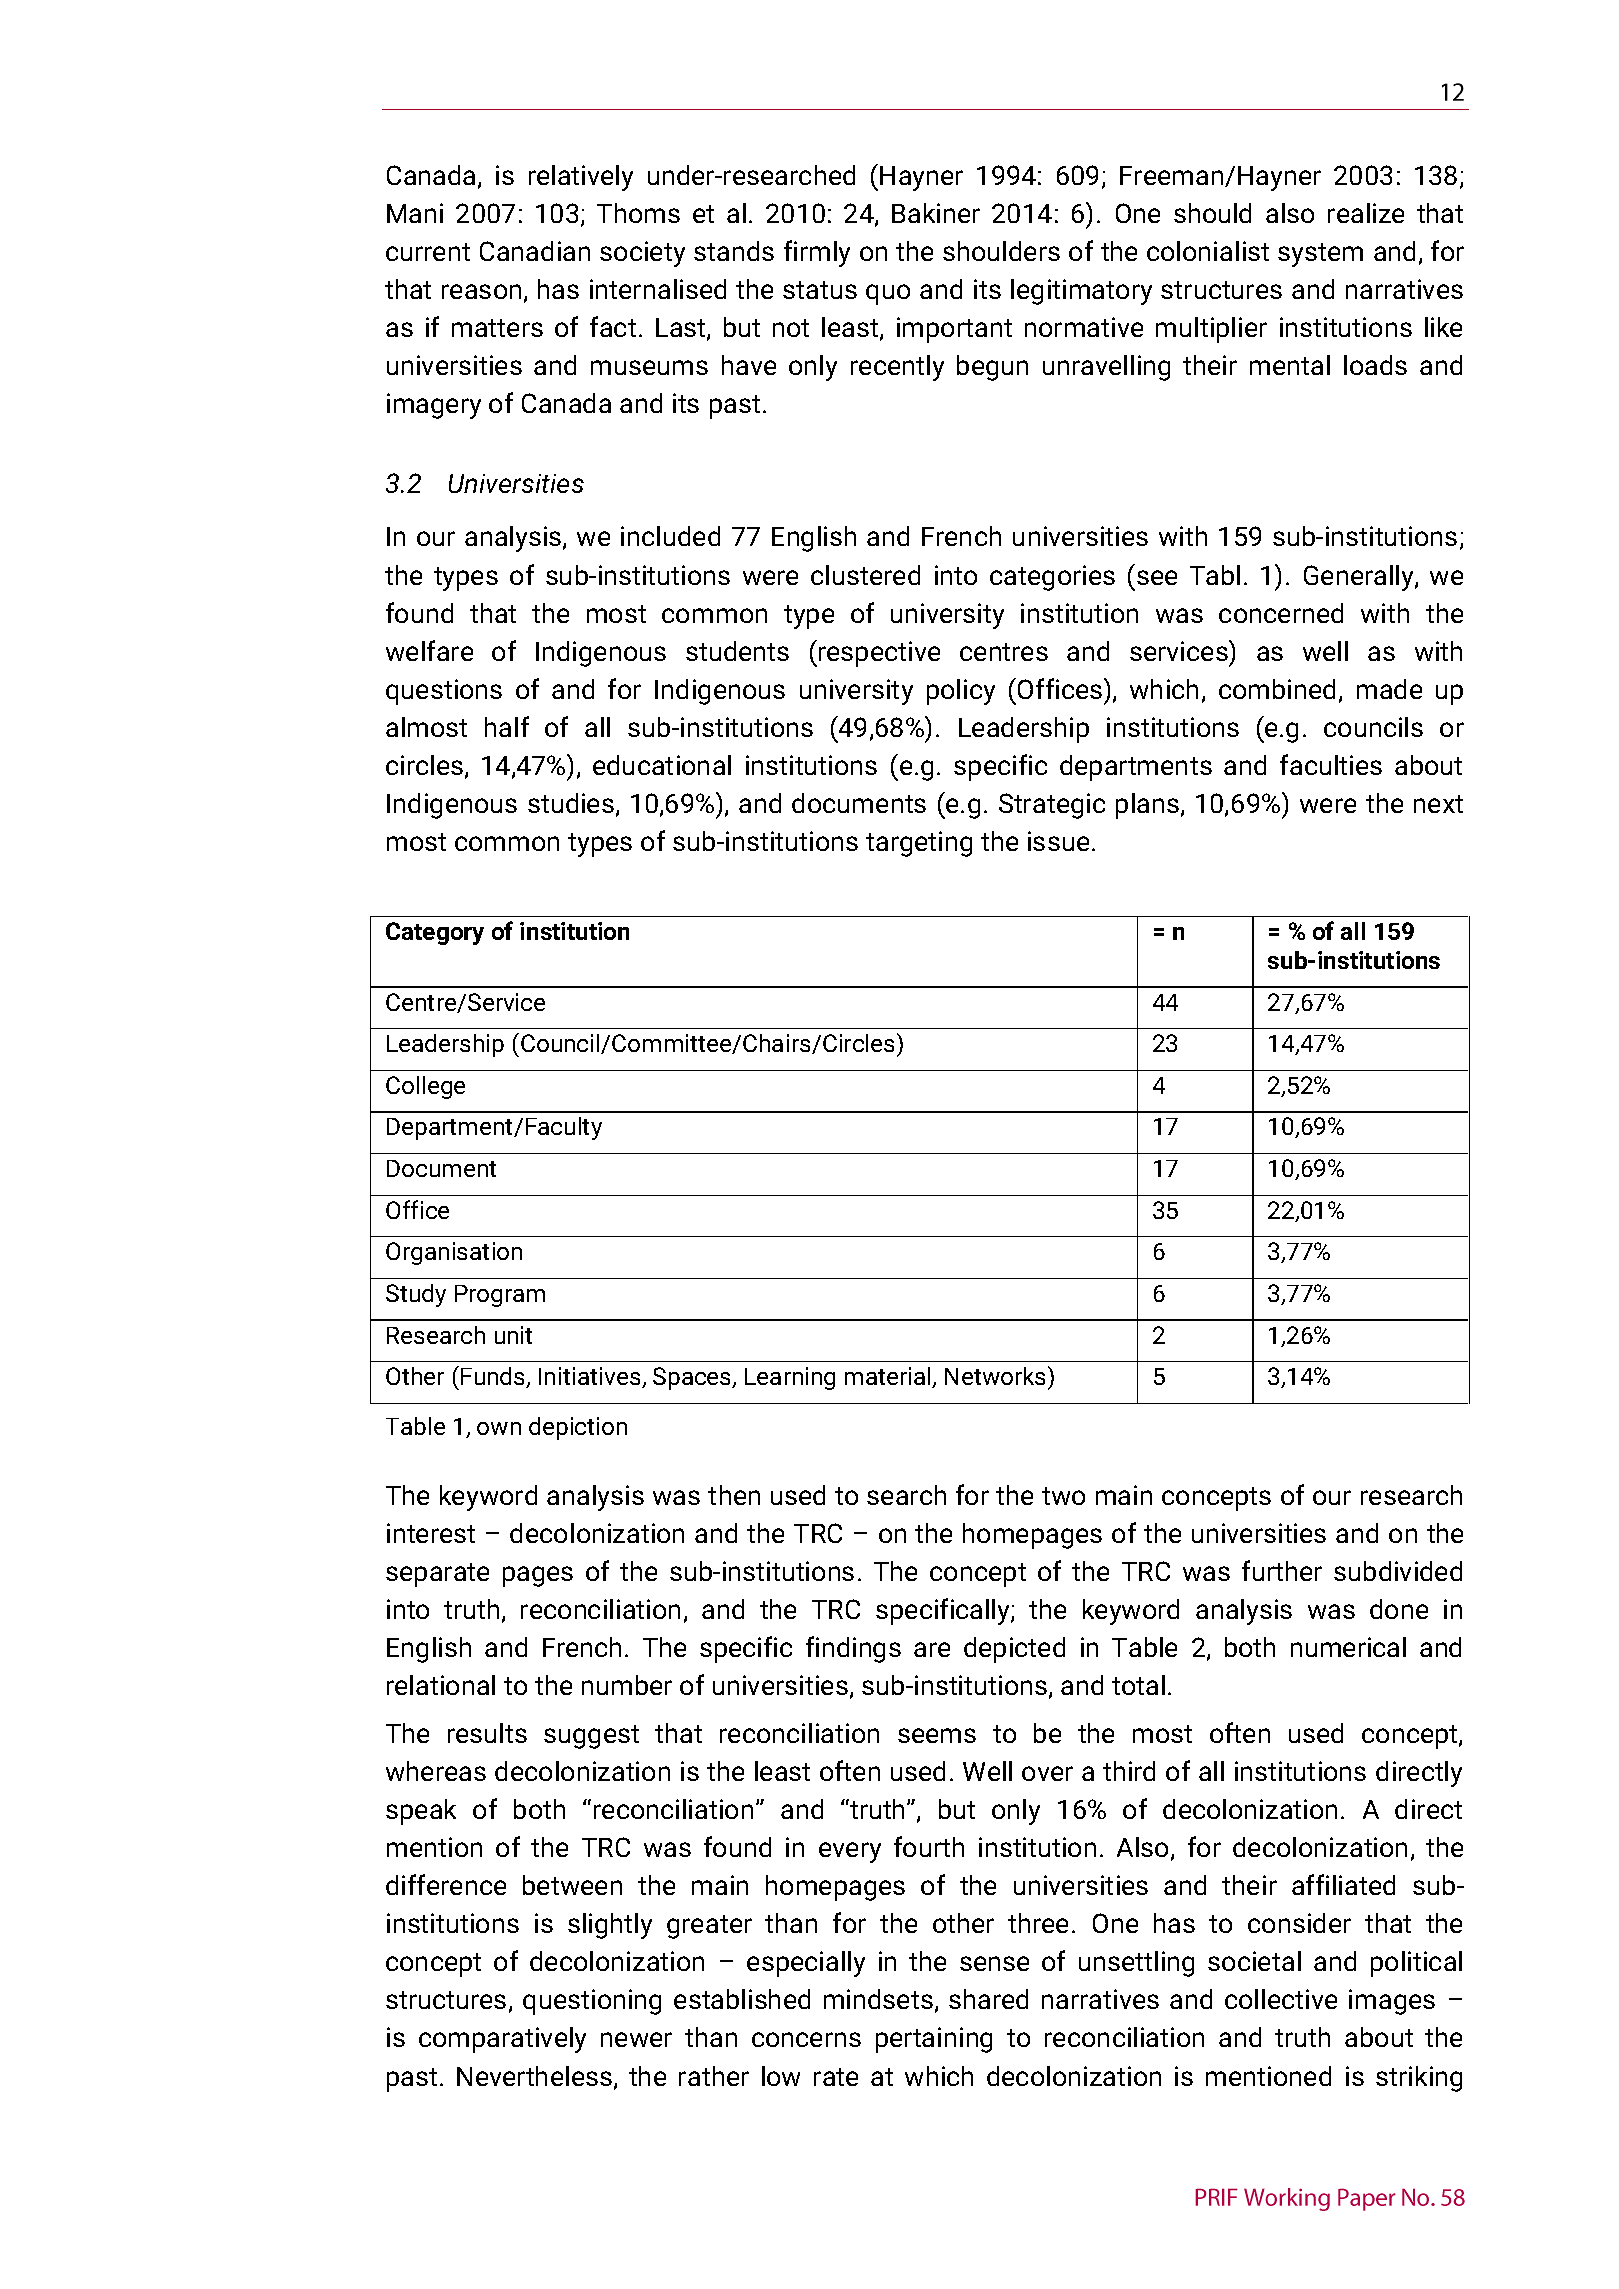  Describe the element at coordinates (889, 1377) in the screenshot. I see `material` at that location.
